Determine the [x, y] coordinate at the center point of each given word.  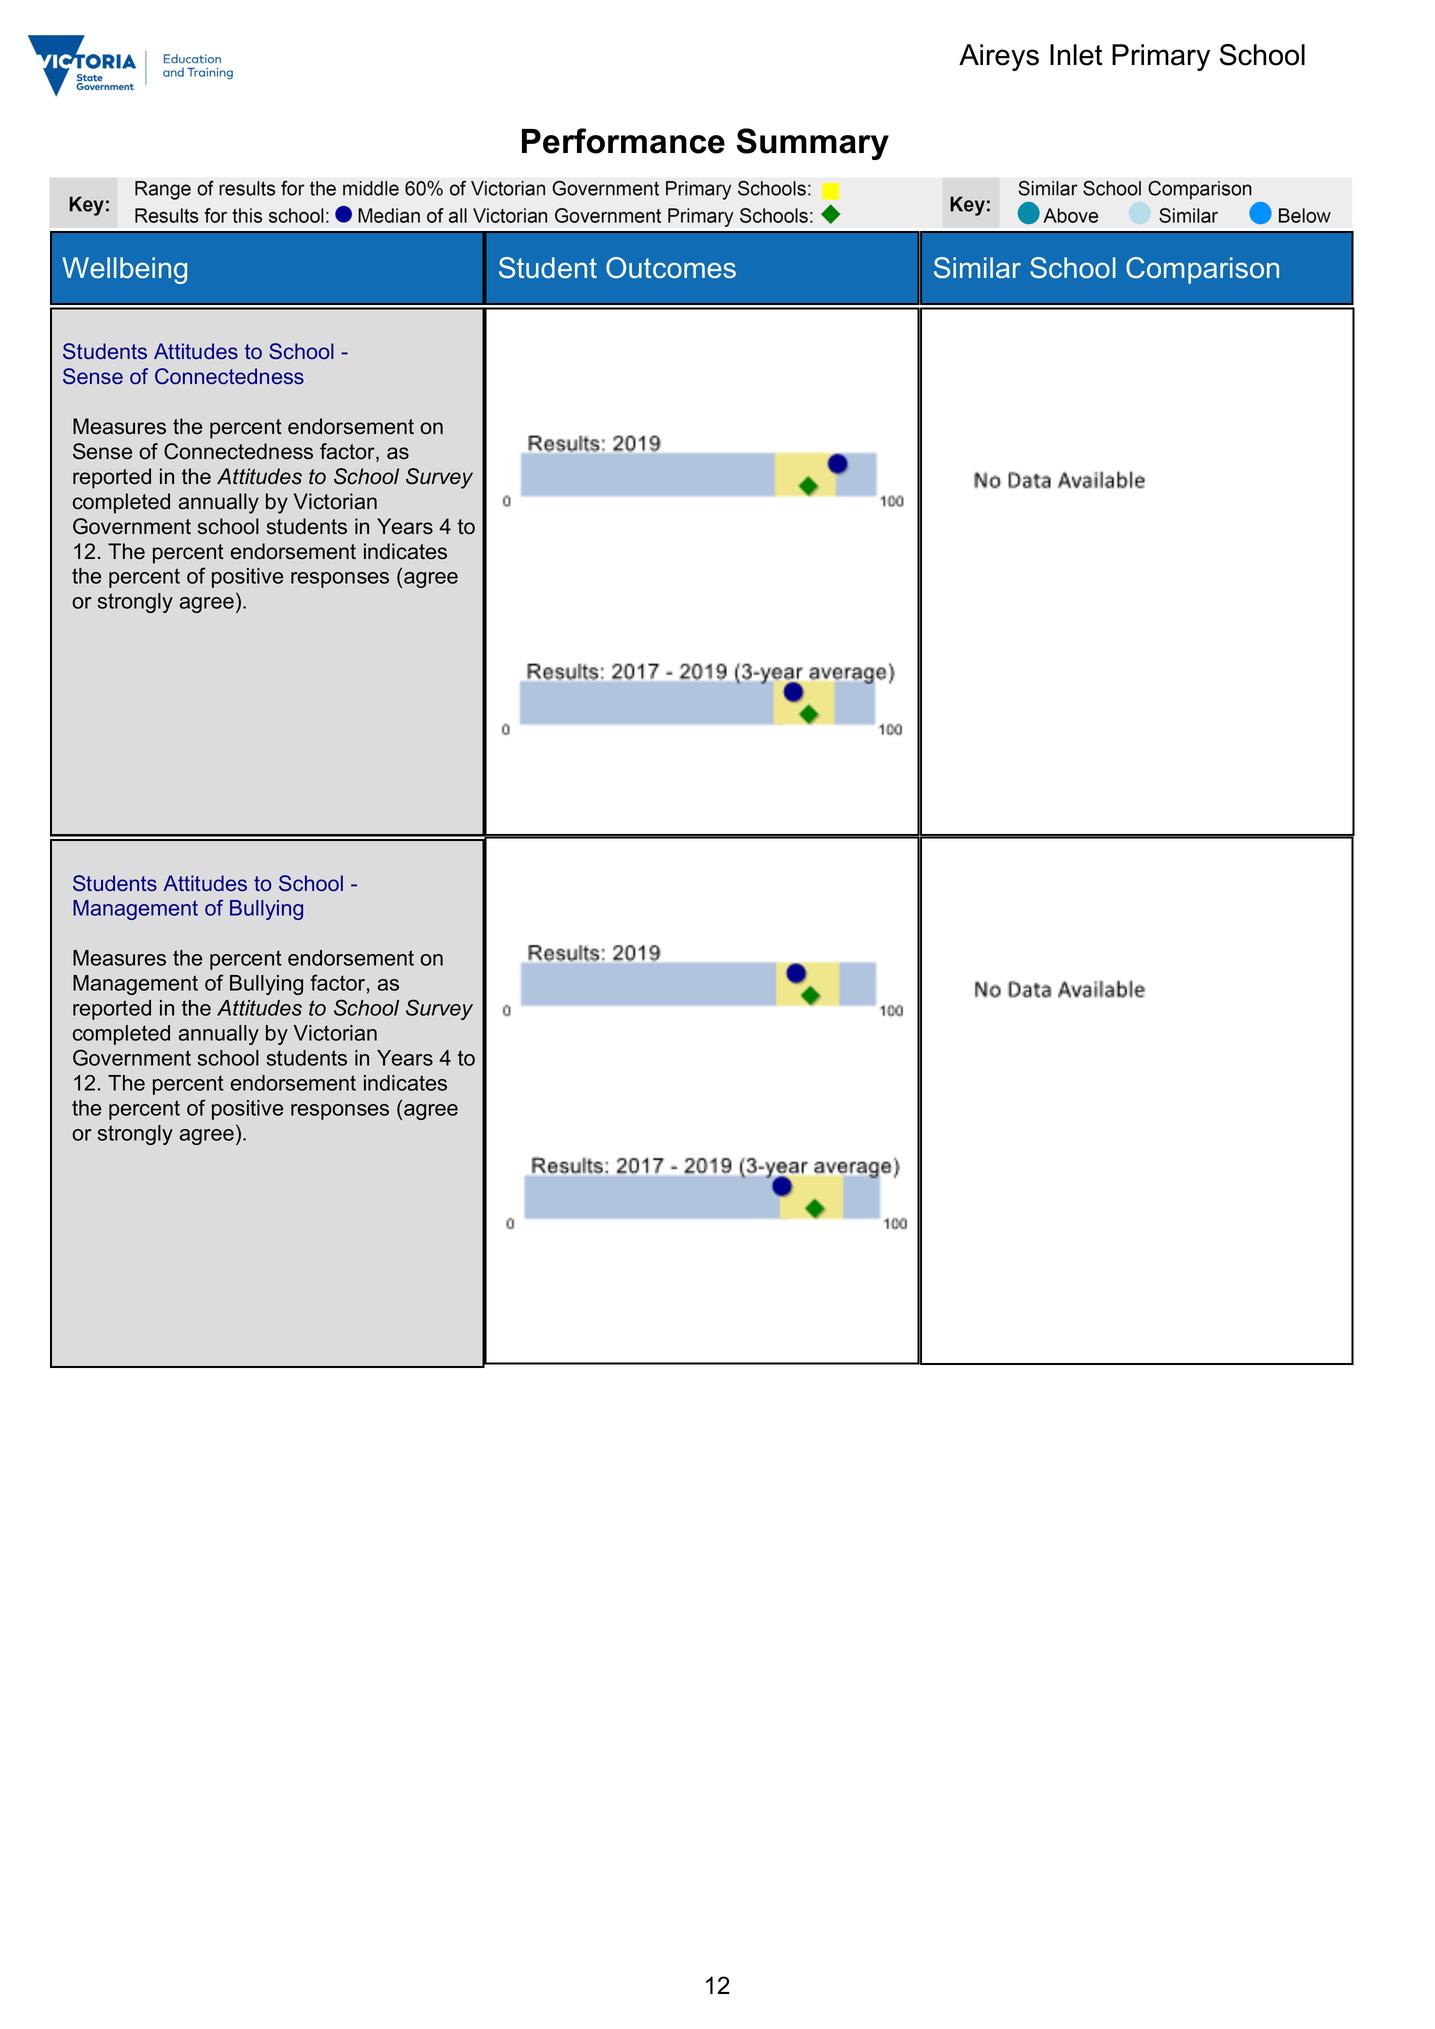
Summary [812, 144]
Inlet [1076, 55]
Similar [977, 268]
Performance [623, 141]
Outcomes [671, 268]
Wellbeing [124, 270]
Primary [1161, 57]
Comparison [1202, 270]
